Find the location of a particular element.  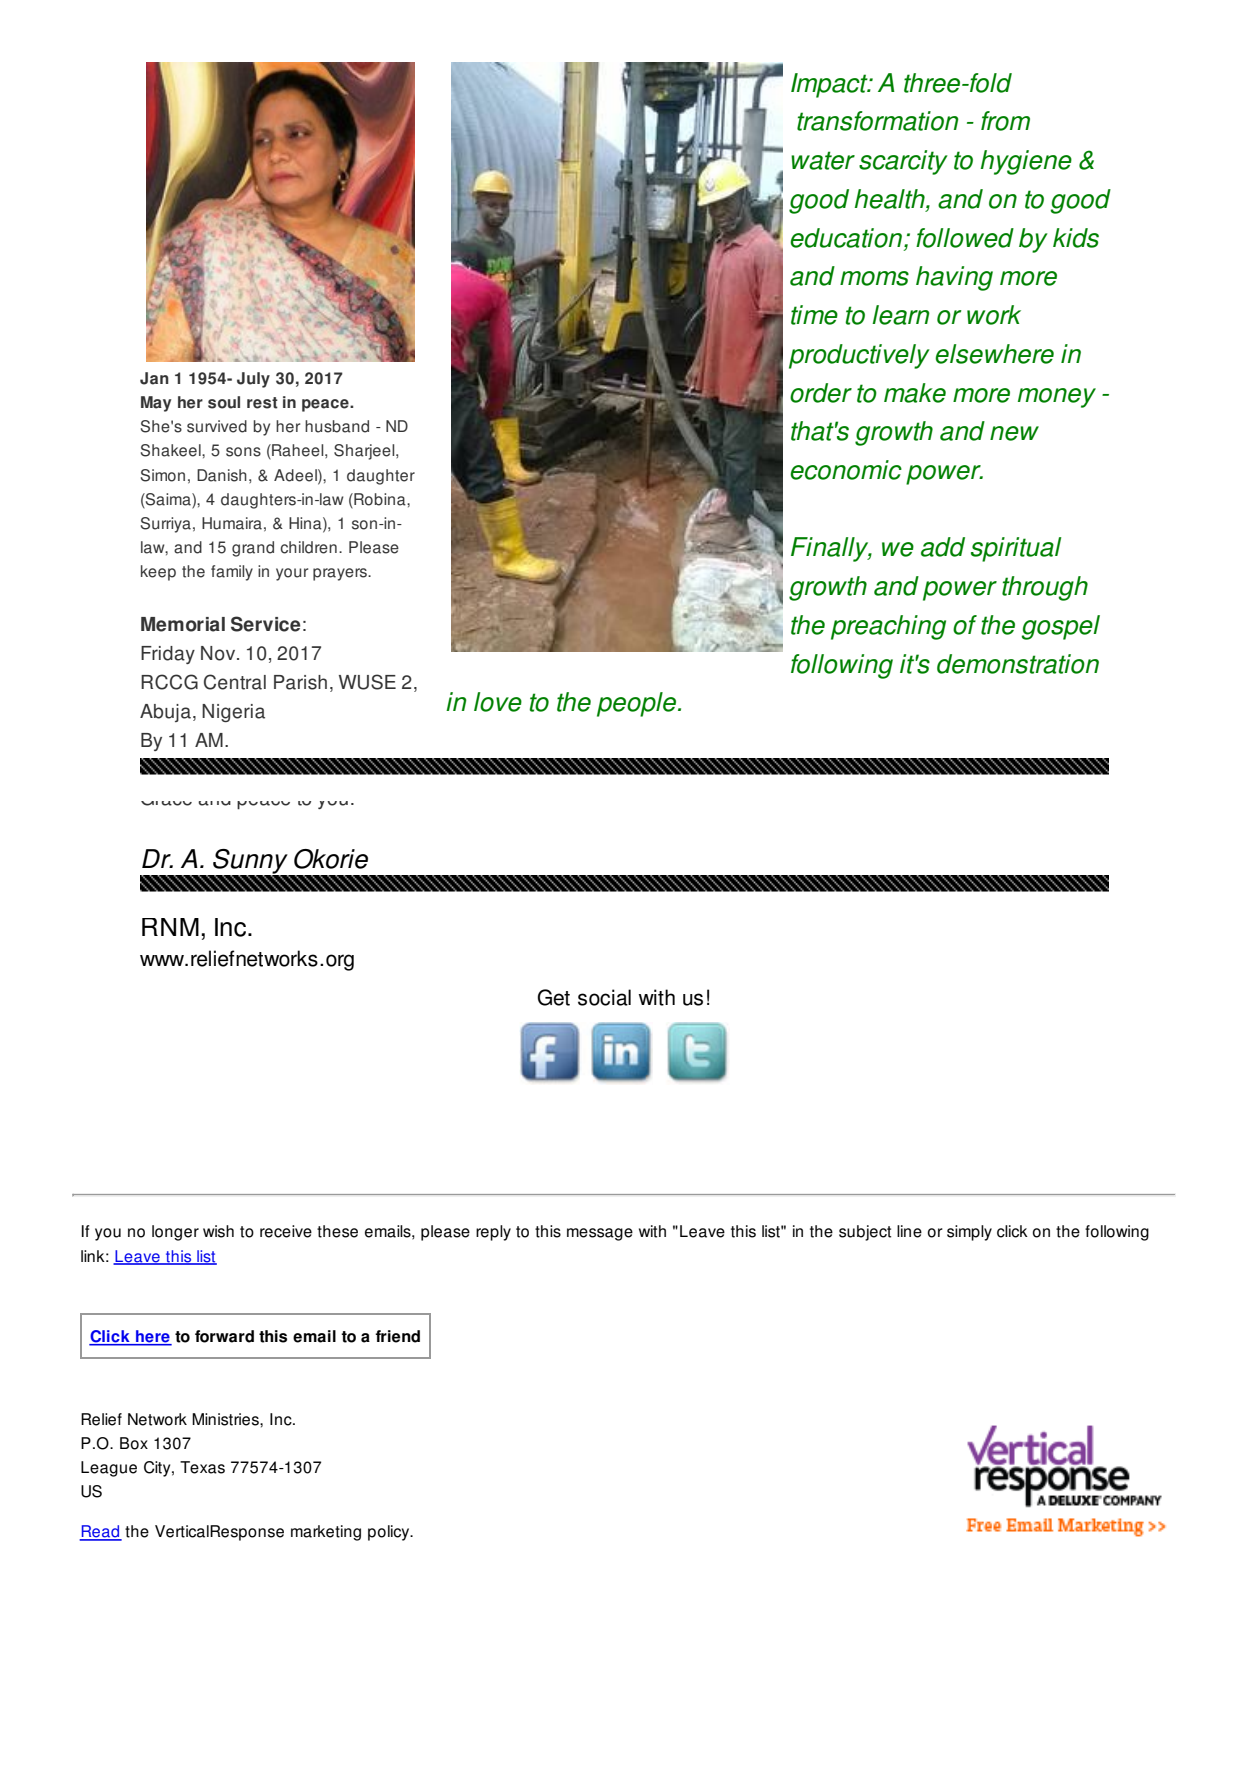

hygiene is located at coordinates (1026, 162).
